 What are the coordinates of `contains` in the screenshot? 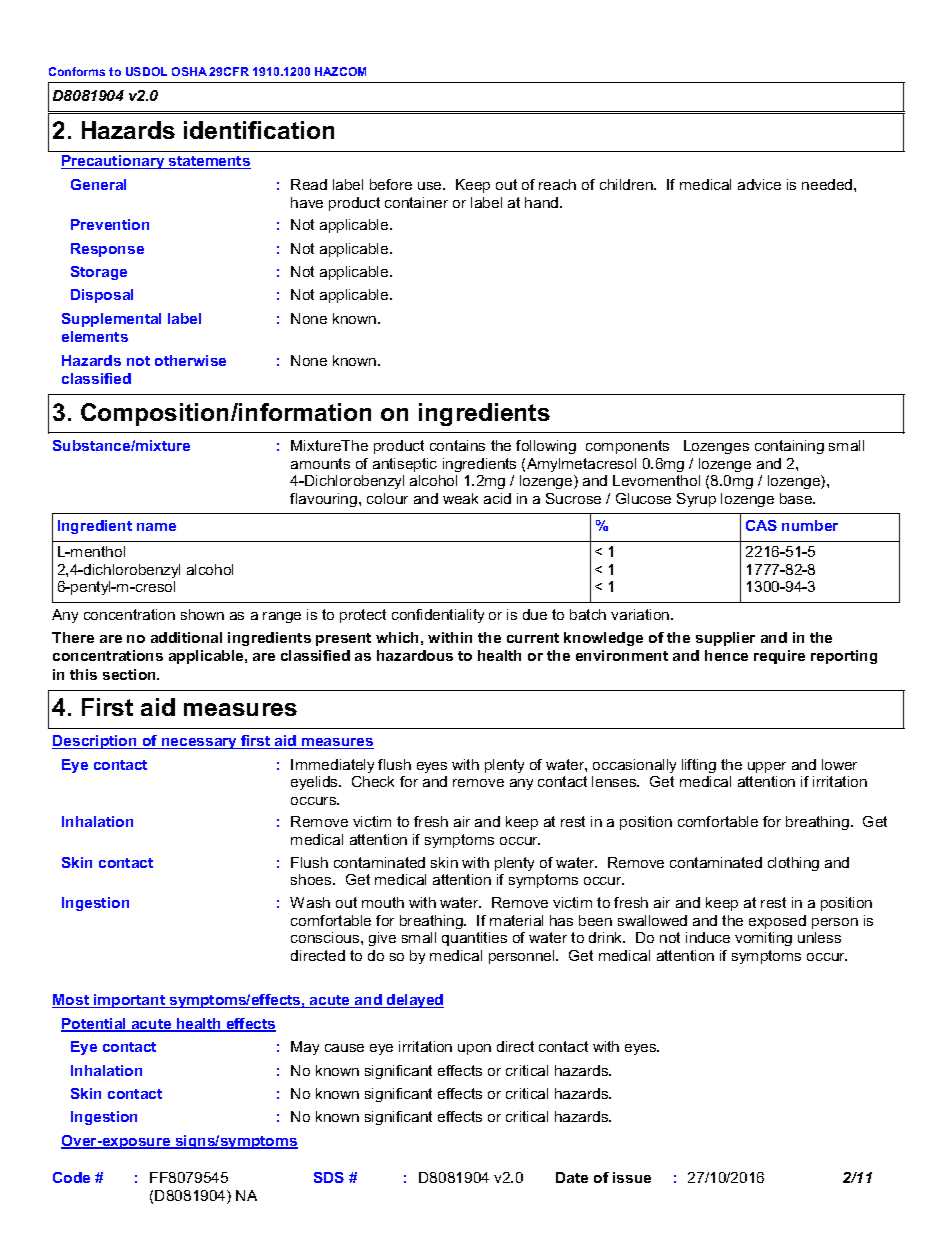 It's located at (457, 445).
